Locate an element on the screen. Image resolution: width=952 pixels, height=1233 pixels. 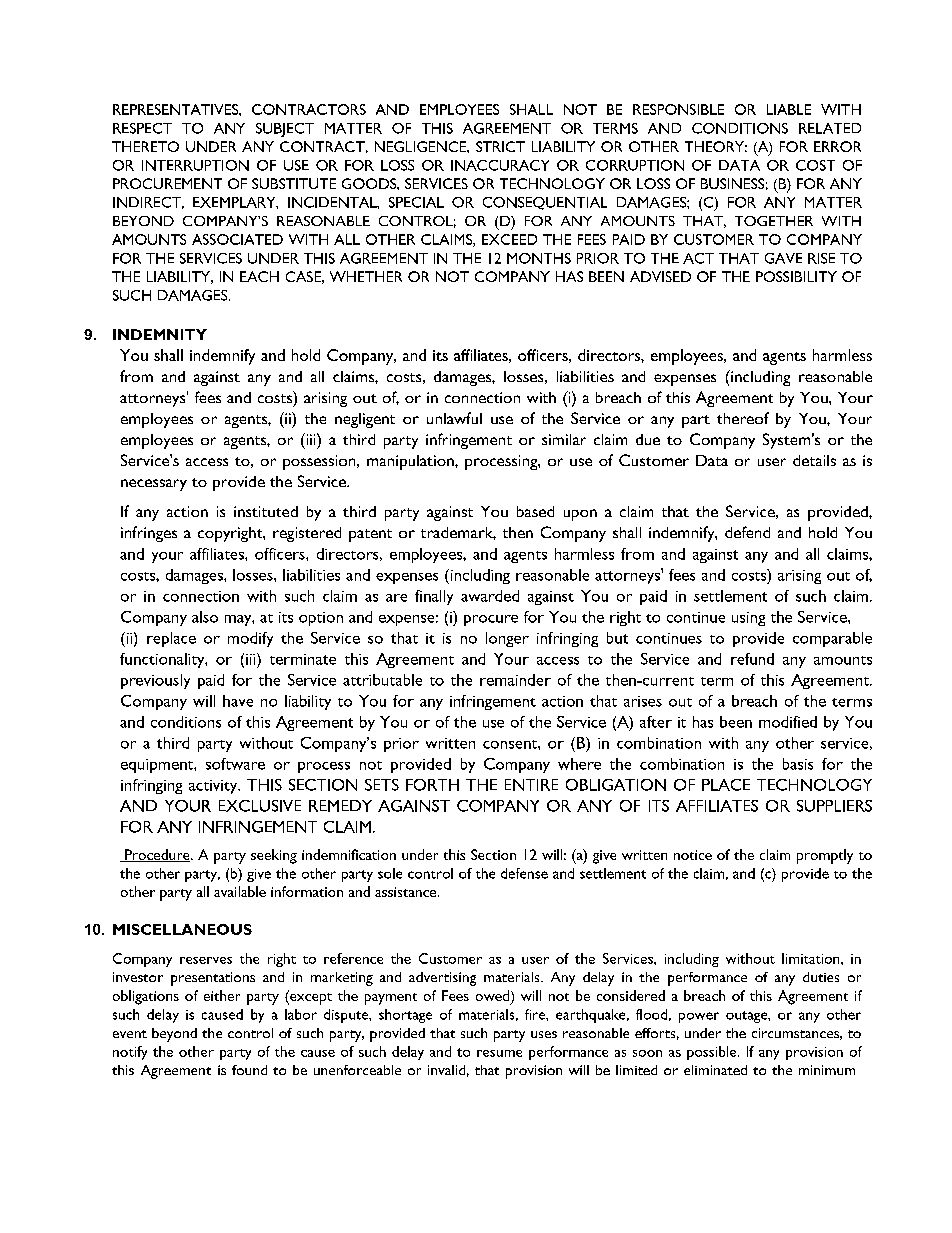
ENTIRE is located at coordinates (531, 785).
